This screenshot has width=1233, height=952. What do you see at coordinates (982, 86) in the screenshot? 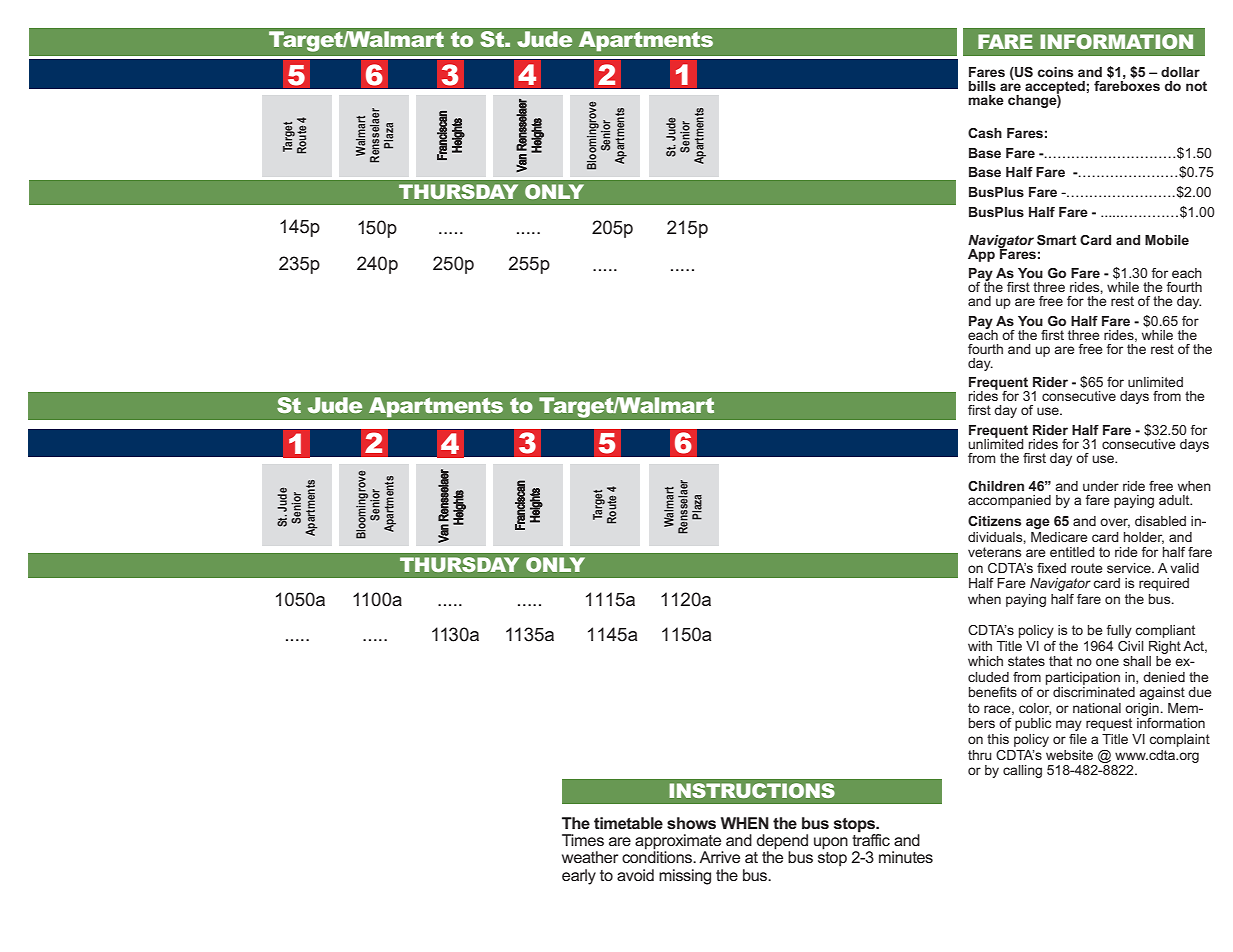
I see `bills` at bounding box center [982, 86].
